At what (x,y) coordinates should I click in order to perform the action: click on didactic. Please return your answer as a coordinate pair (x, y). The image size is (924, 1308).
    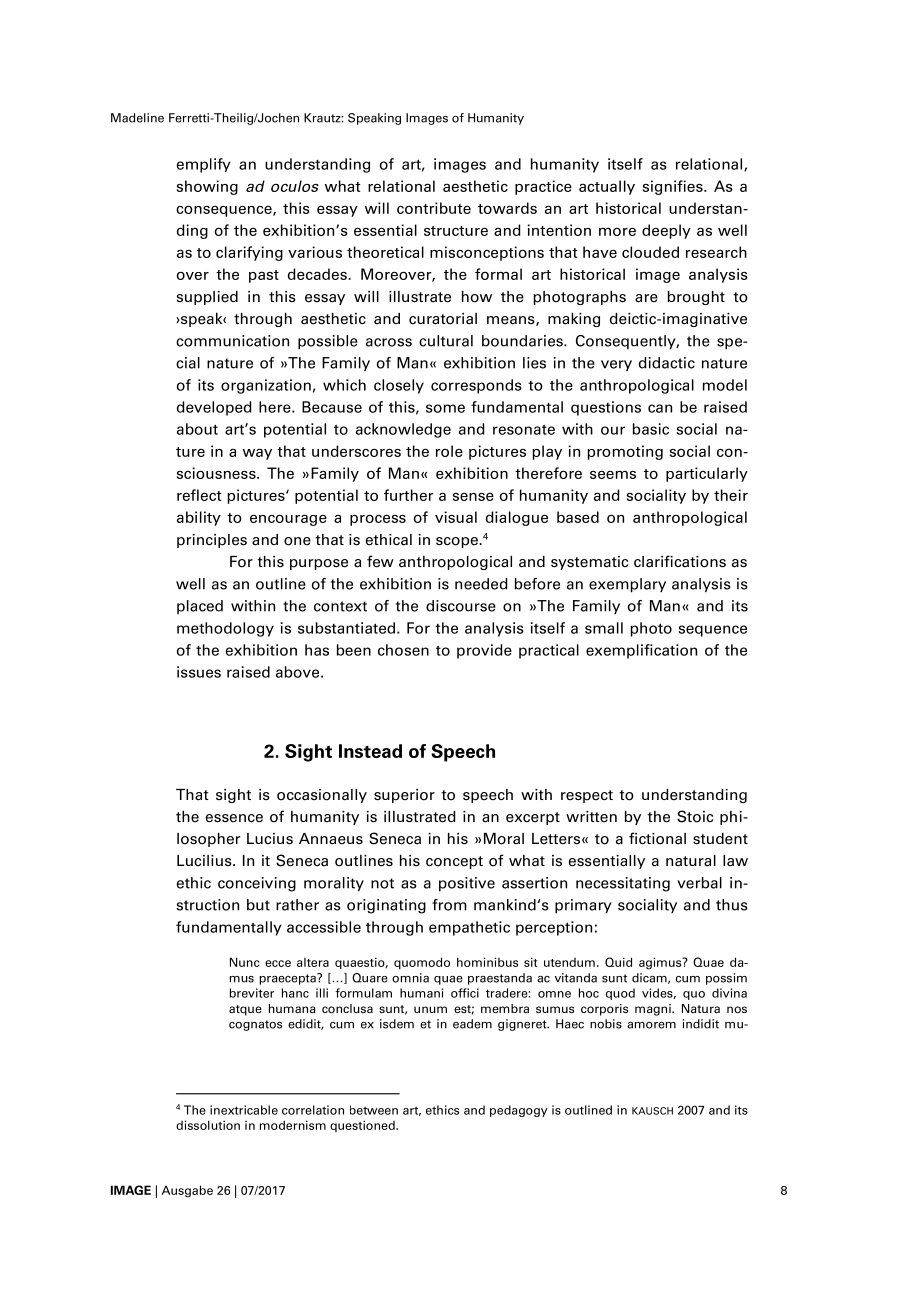
    Looking at the image, I should click on (667, 363).
